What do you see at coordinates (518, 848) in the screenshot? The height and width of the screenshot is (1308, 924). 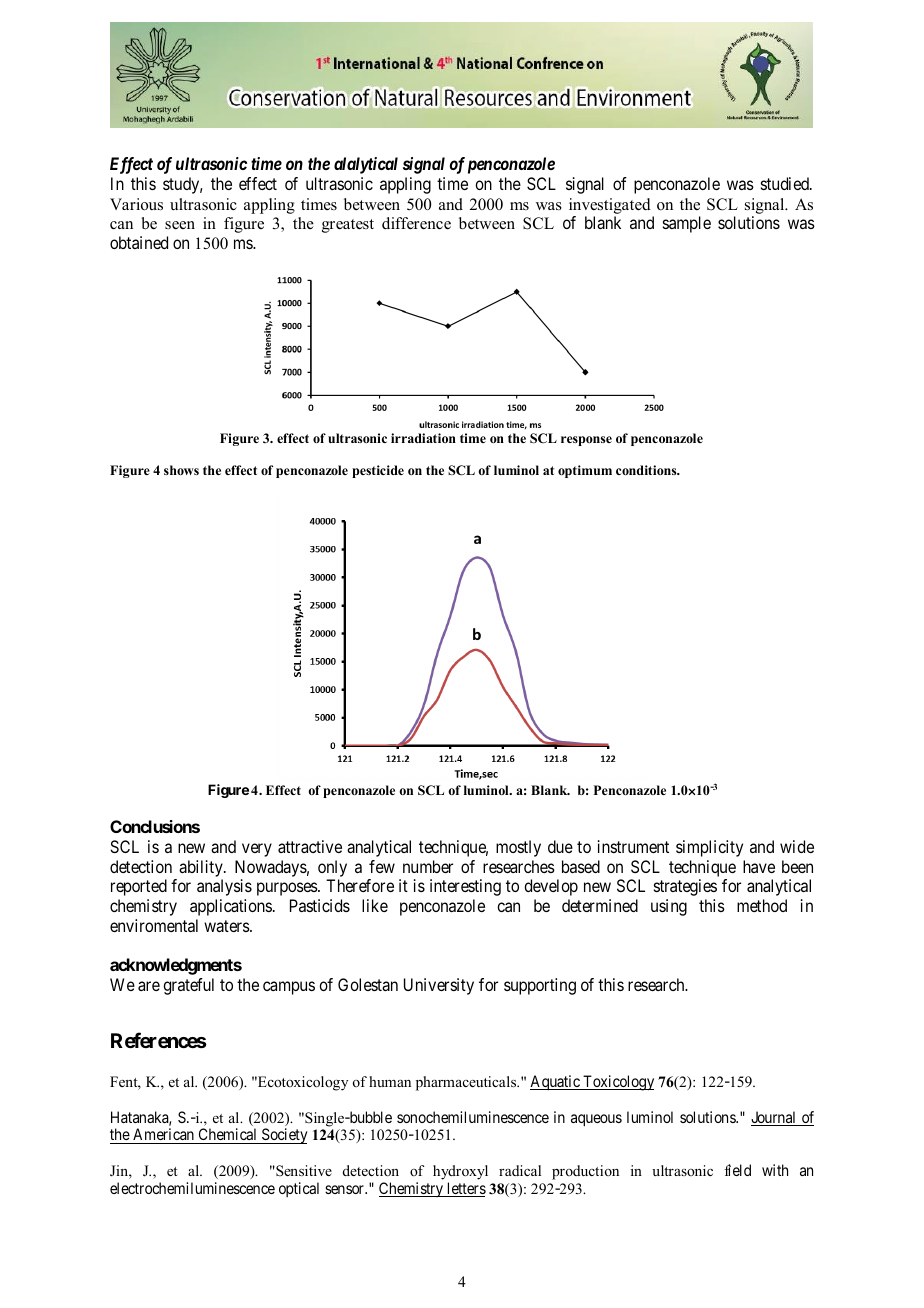 I see `mostly` at bounding box center [518, 848].
